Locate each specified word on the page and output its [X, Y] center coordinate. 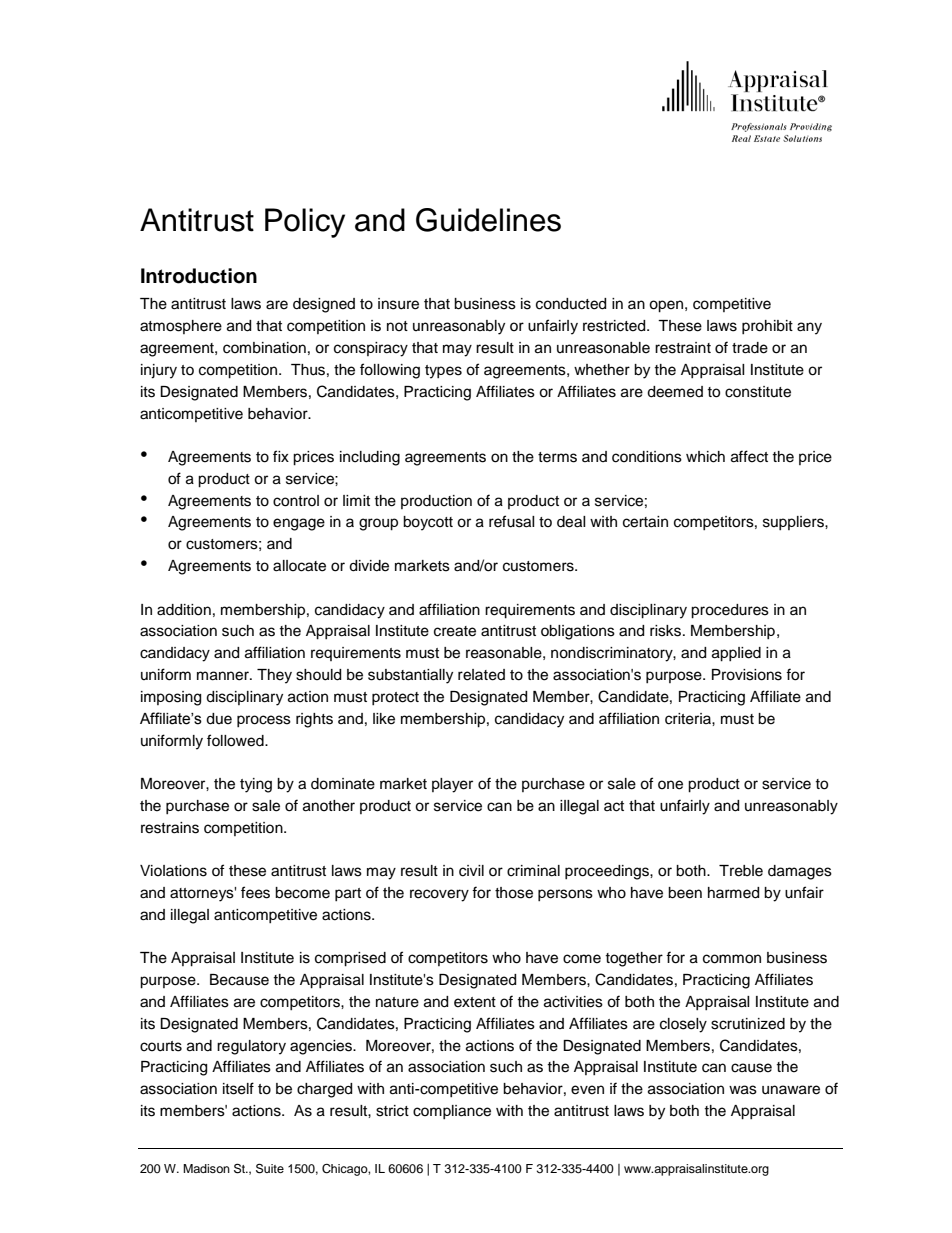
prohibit [767, 327]
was [743, 1090]
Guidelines [488, 220]
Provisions [747, 675]
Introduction [199, 276]
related [481, 675]
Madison [206, 1168]
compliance [452, 1112]
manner [224, 676]
